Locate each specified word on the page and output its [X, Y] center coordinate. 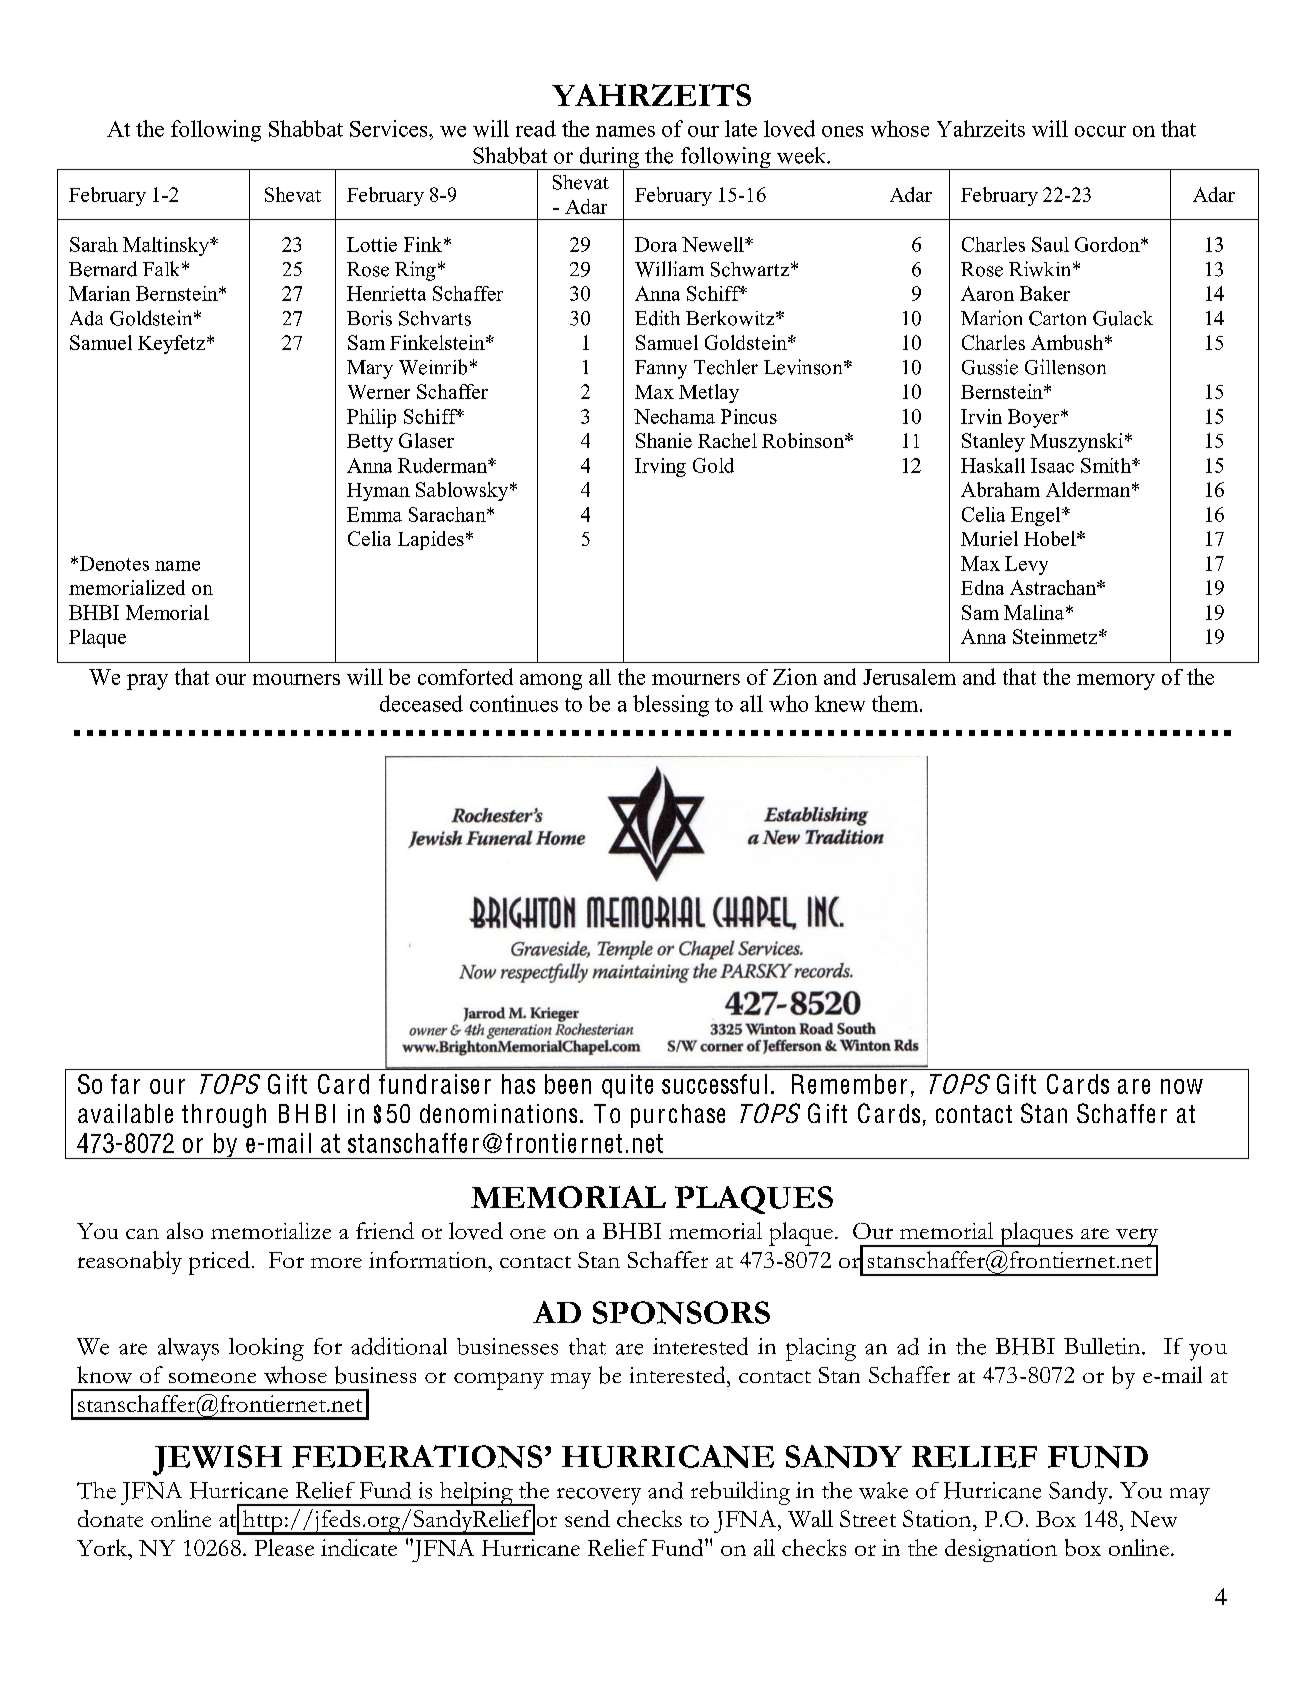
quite [627, 1086]
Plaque [97, 638]
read [536, 128]
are [1134, 1086]
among [551, 682]
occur [1100, 131]
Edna [982, 587]
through [224, 1116]
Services [390, 128]
